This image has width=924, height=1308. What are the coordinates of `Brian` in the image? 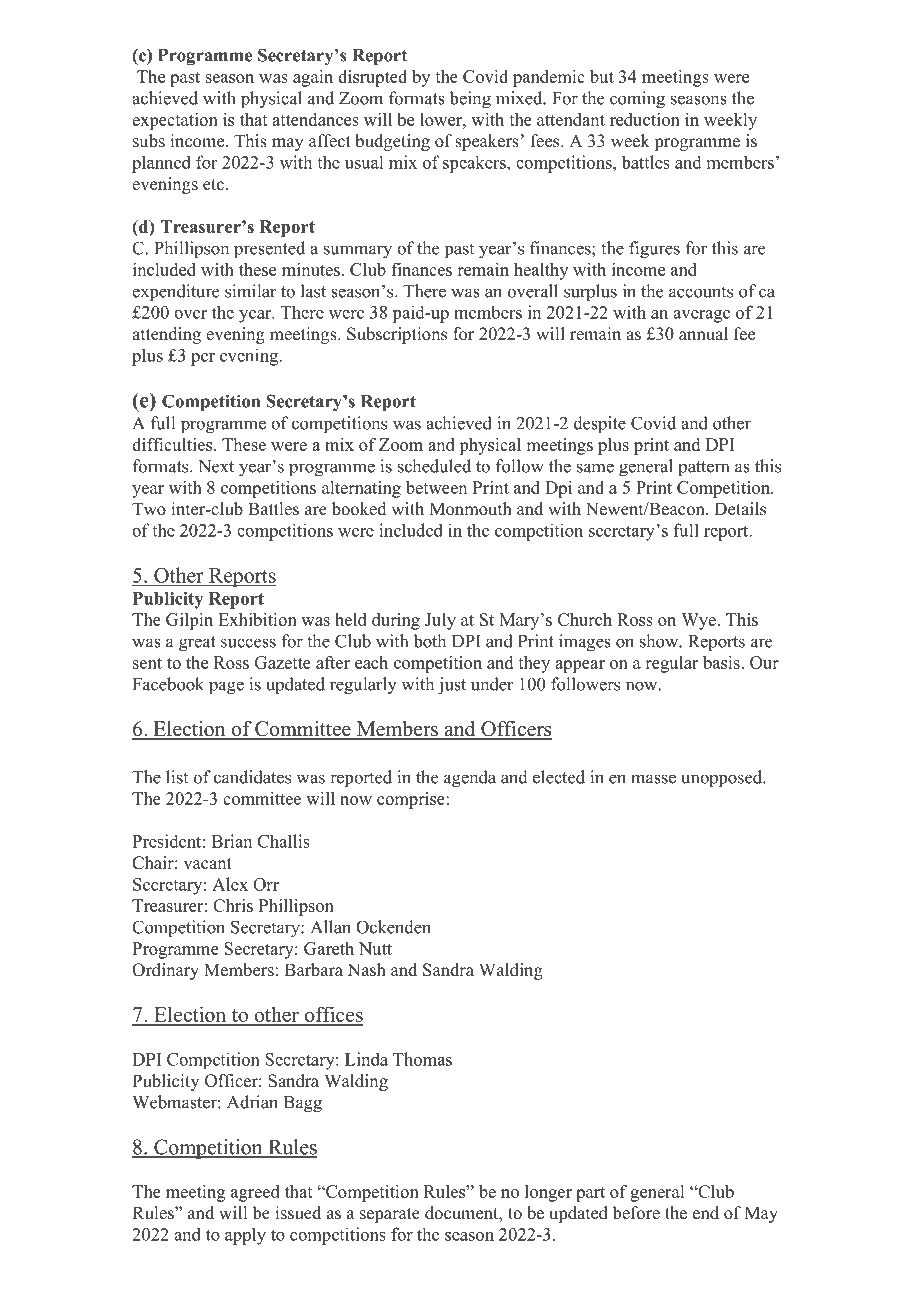 It's located at (232, 841).
